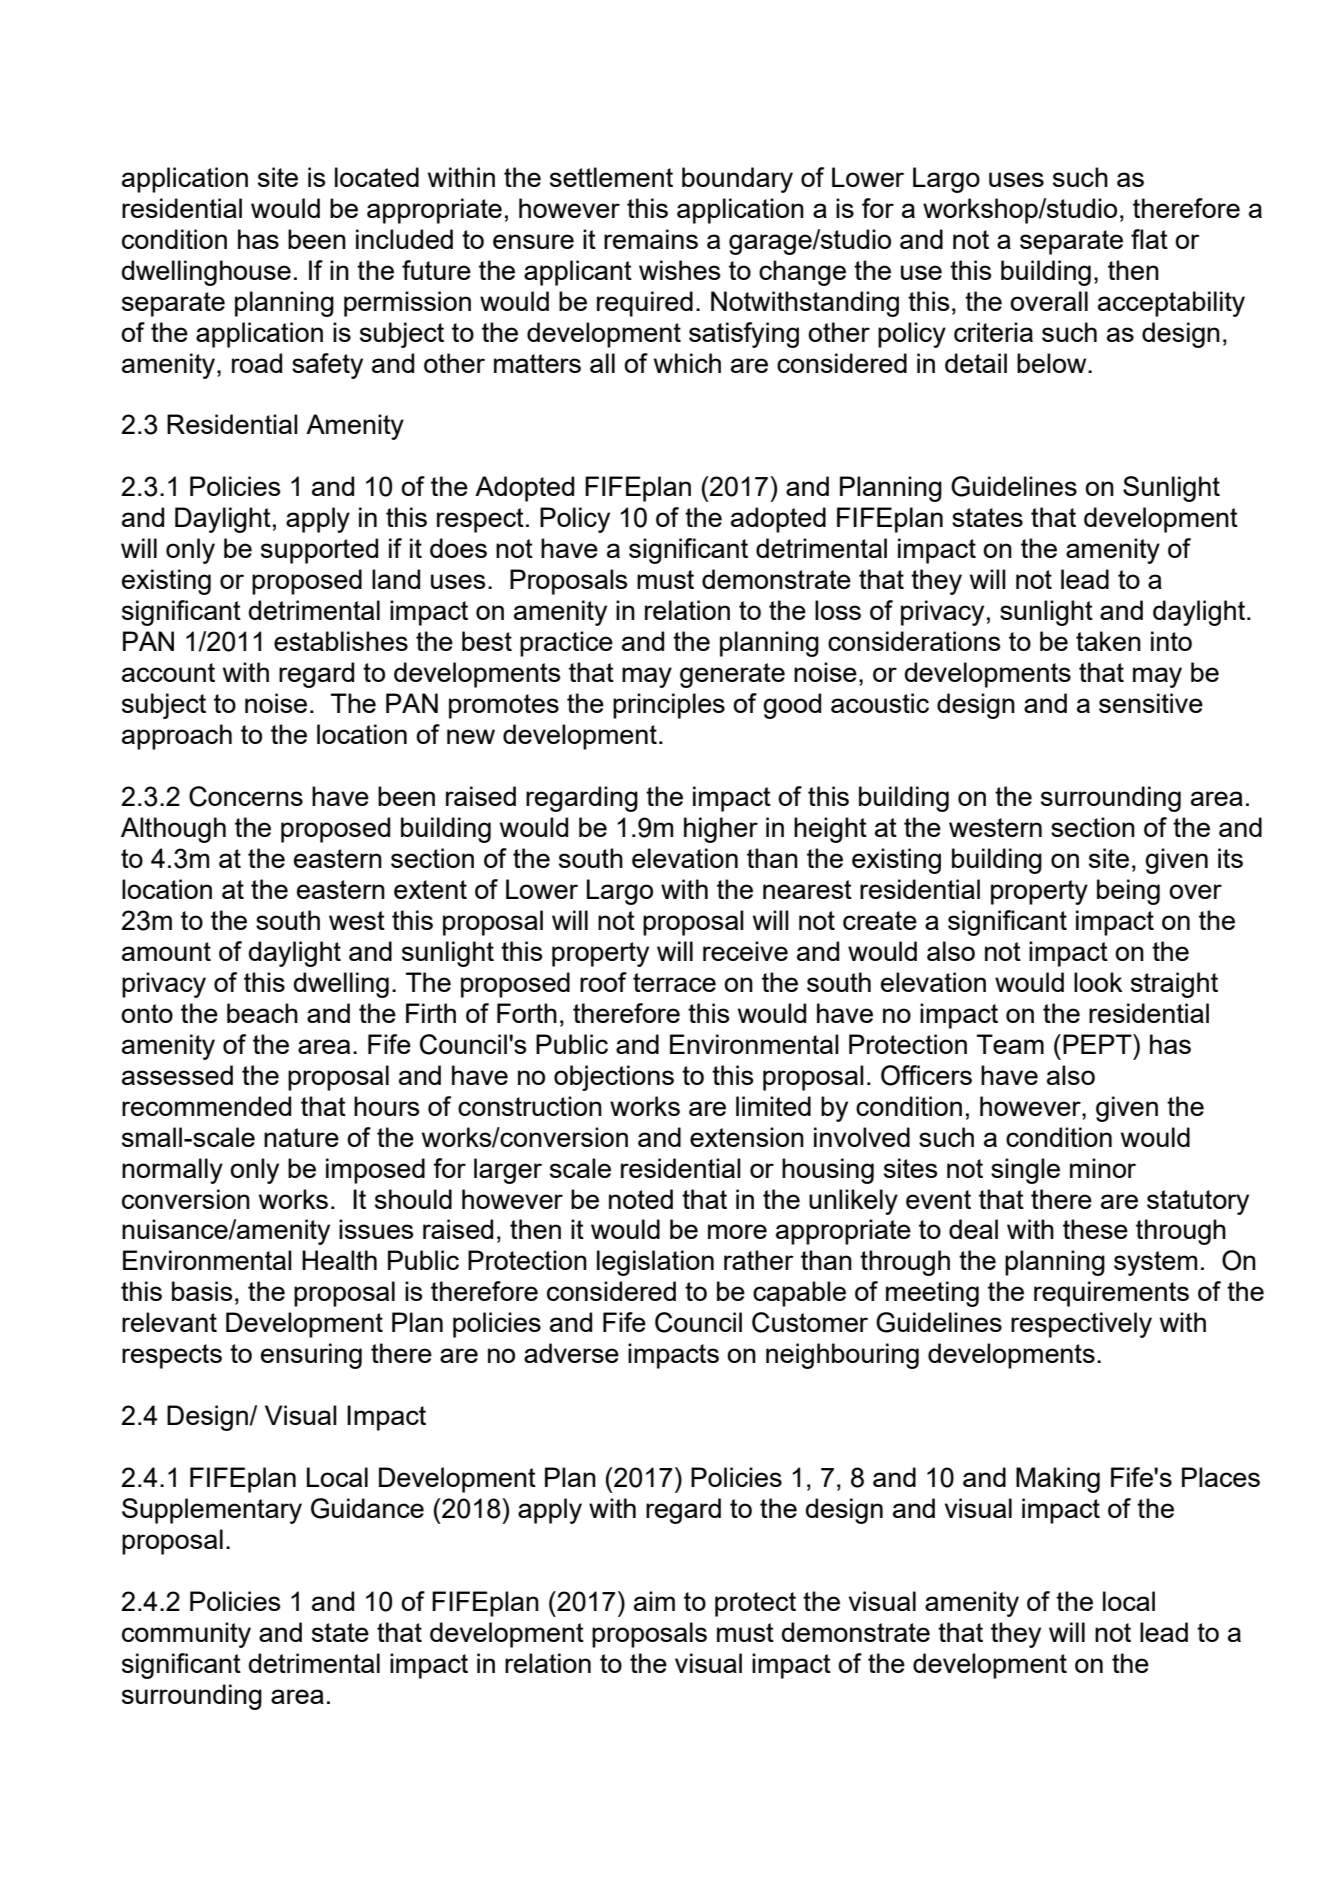  What do you see at coordinates (186, 1635) in the screenshot?
I see `community` at bounding box center [186, 1635].
